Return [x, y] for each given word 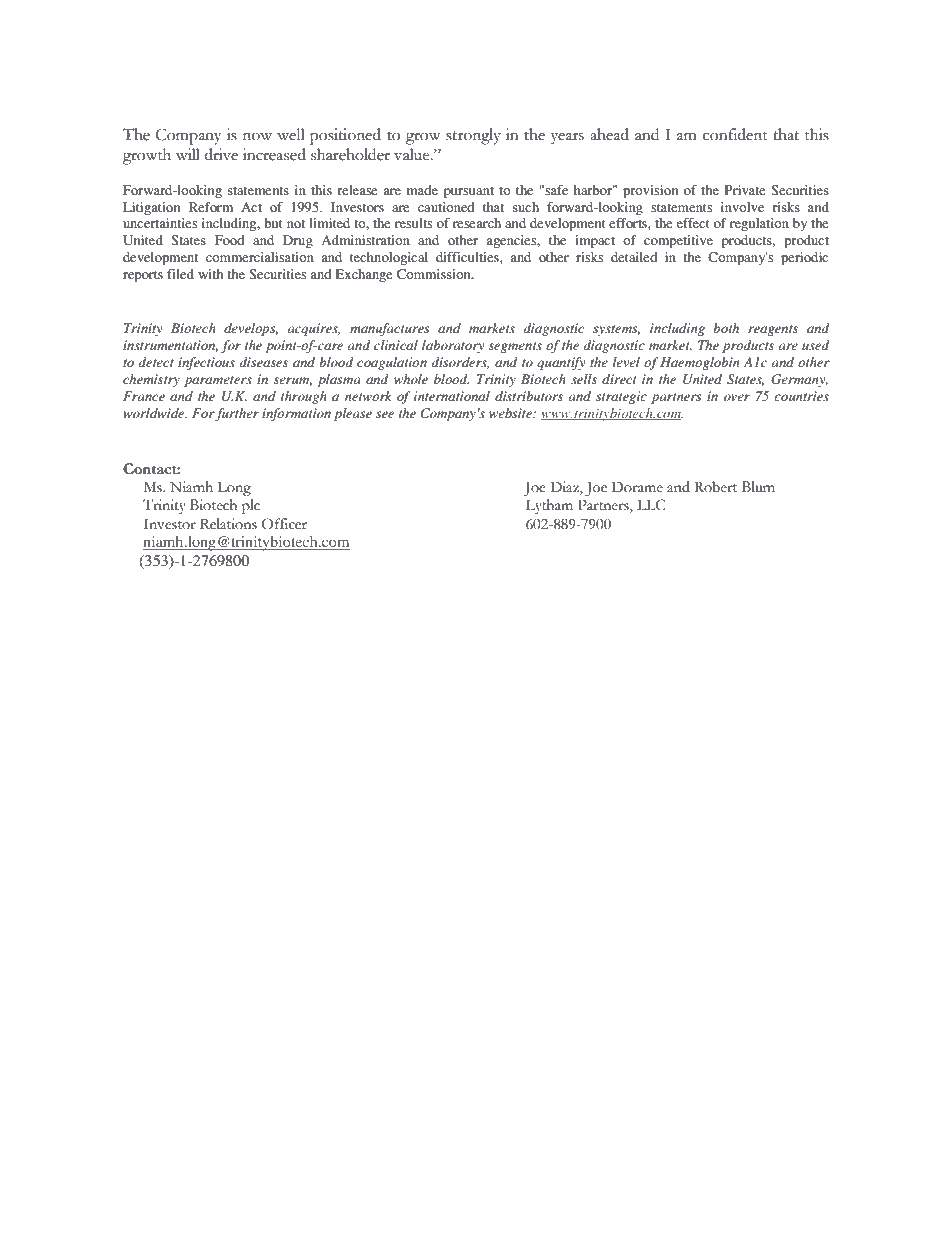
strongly [473, 136]
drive [221, 154]
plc [251, 506]
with [210, 274]
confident [735, 134]
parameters [218, 381]
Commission [435, 274]
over [737, 397]
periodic [804, 259]
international [452, 396]
